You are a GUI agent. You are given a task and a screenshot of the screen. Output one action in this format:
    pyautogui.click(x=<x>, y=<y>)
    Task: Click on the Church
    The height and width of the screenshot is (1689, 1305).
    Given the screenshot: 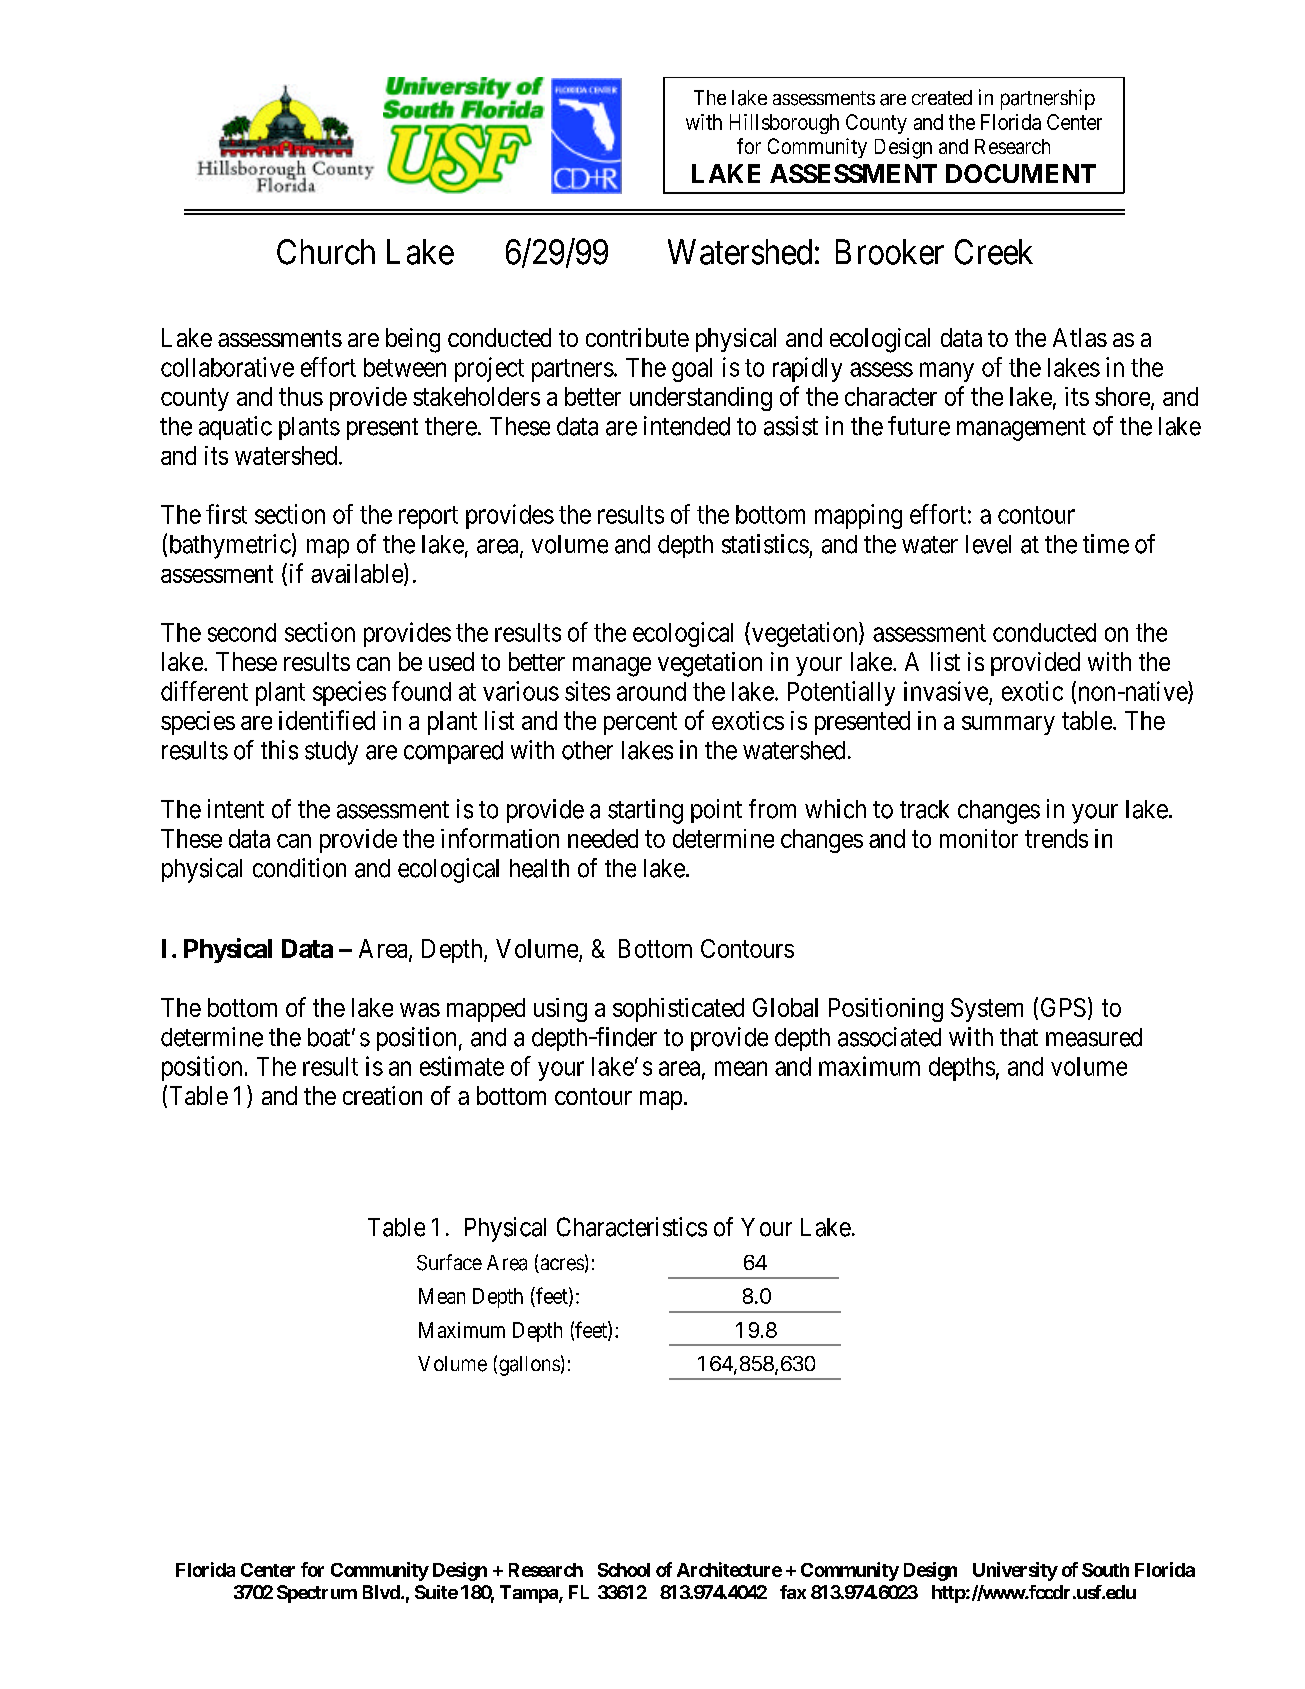 What is the action you would take?
    pyautogui.click(x=326, y=252)
